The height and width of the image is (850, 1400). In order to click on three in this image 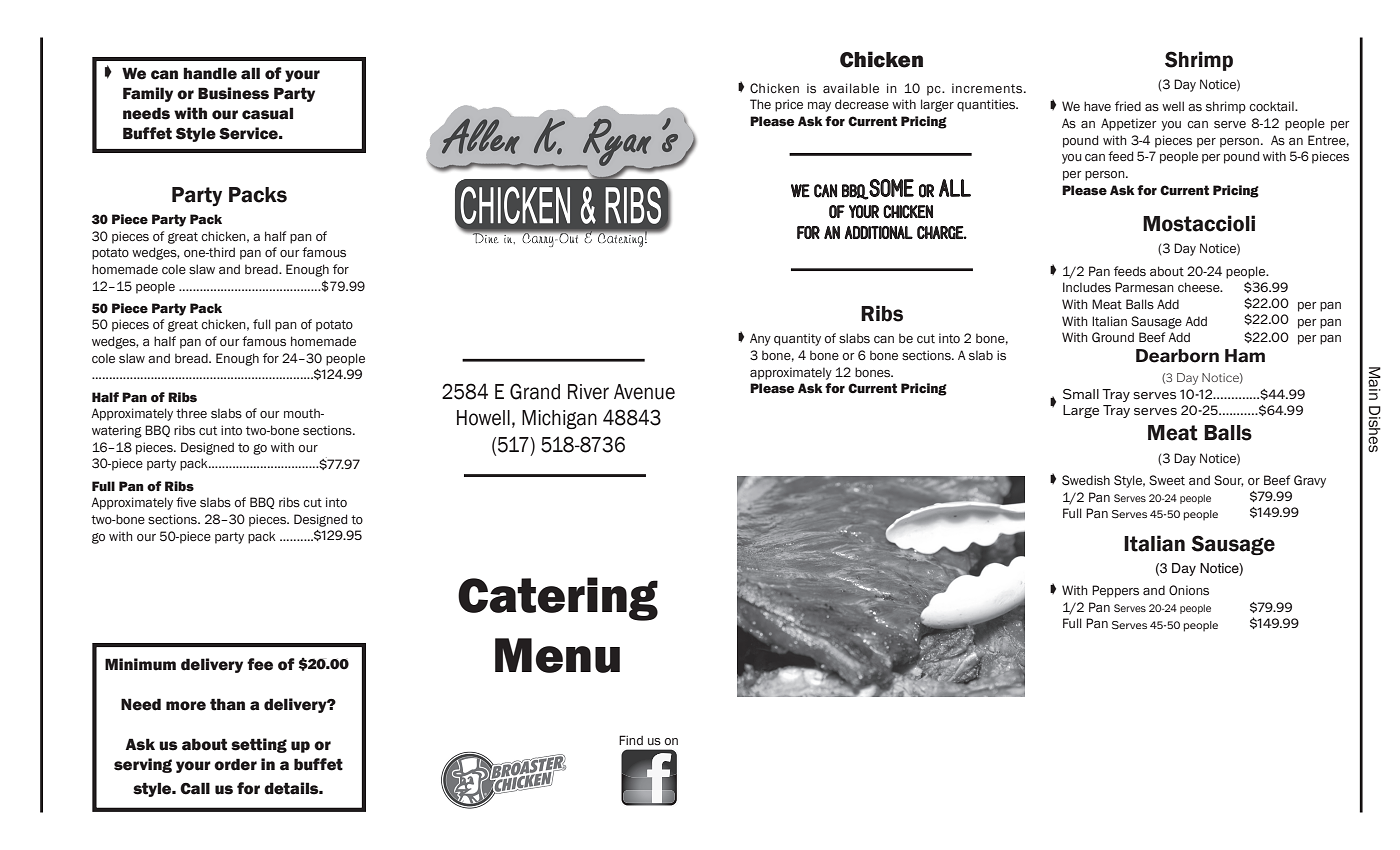, I will do `click(191, 413)`.
